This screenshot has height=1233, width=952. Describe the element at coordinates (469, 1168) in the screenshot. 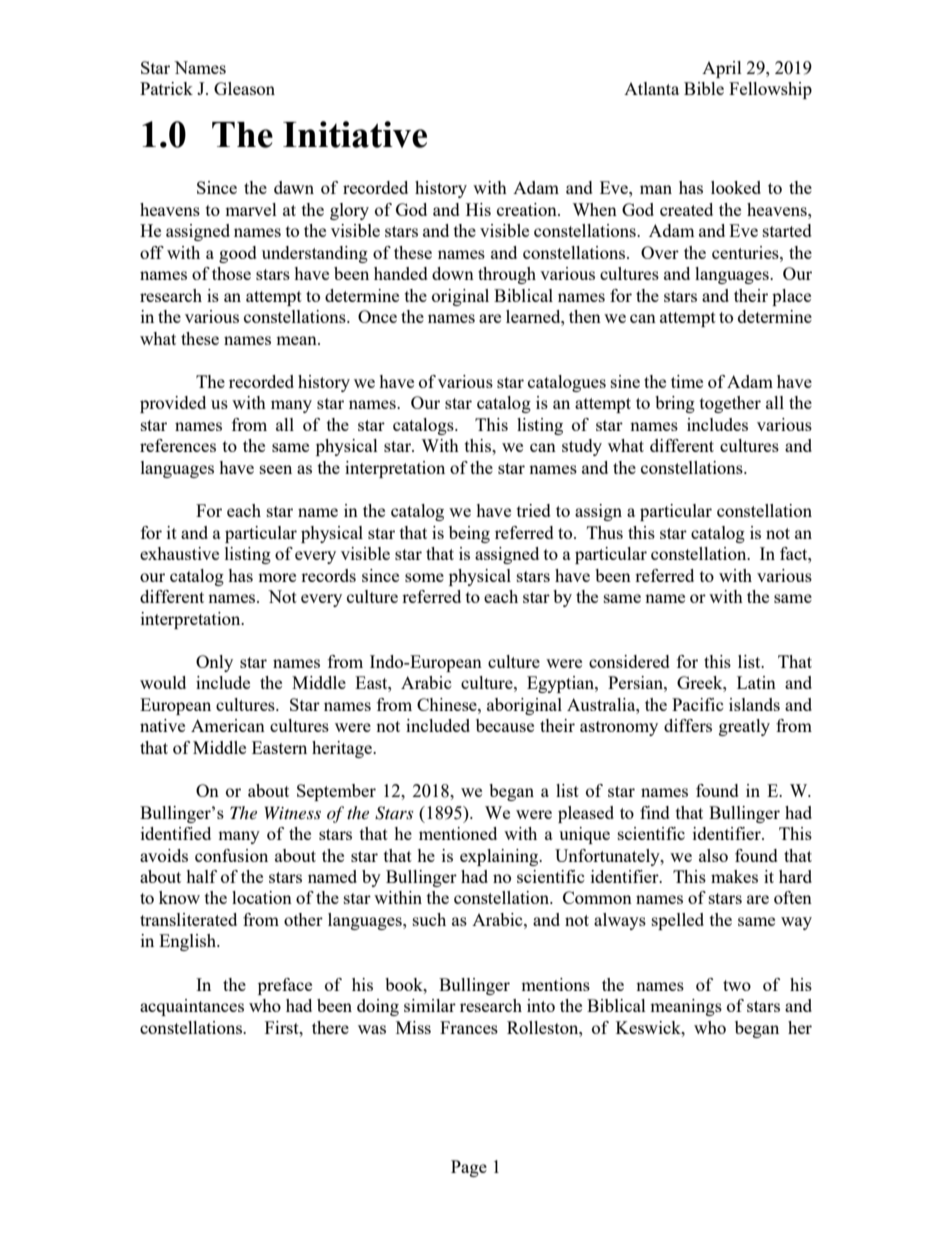

I see `Page` at that location.
